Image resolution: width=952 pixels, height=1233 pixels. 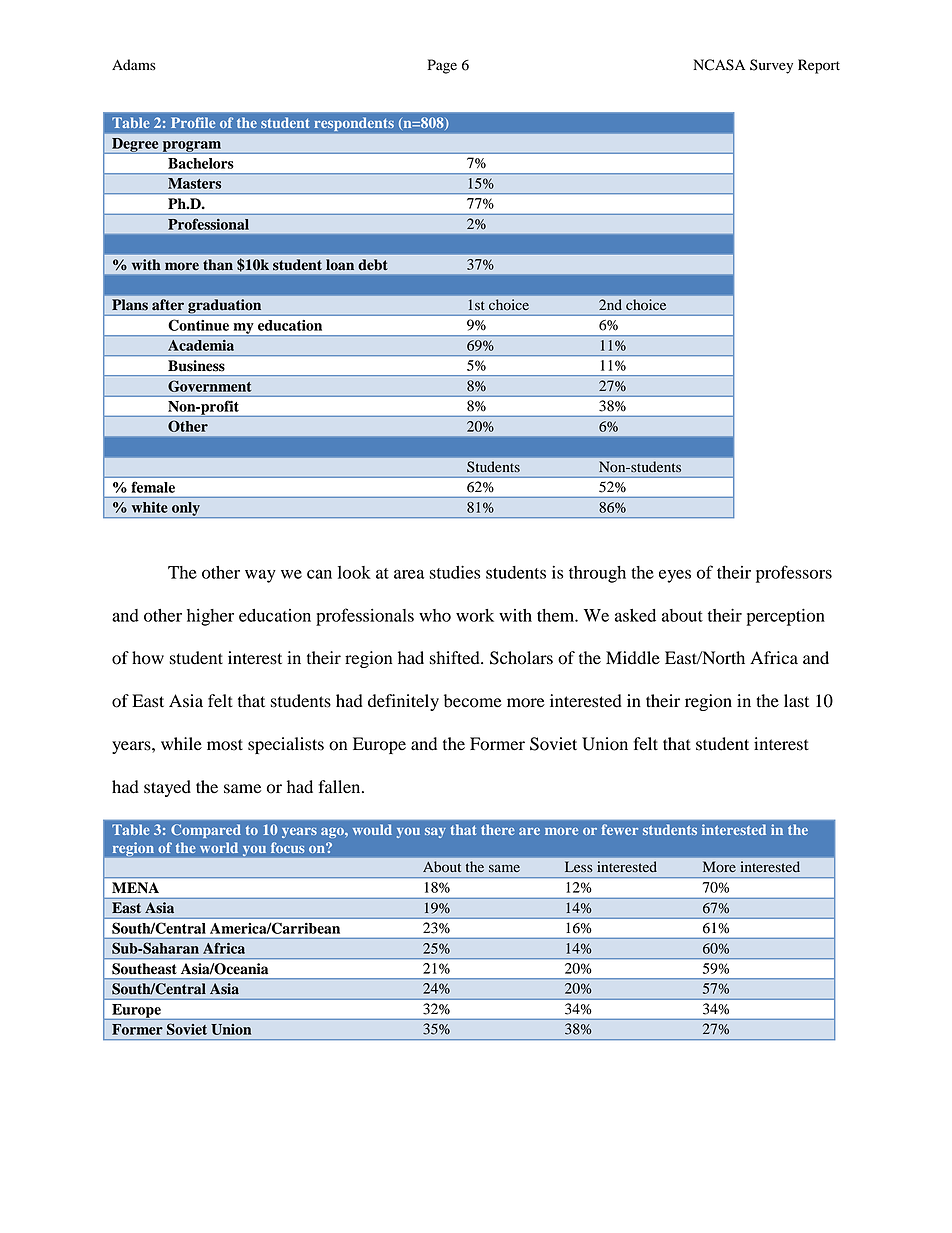 I want to click on world, so click(x=219, y=848).
